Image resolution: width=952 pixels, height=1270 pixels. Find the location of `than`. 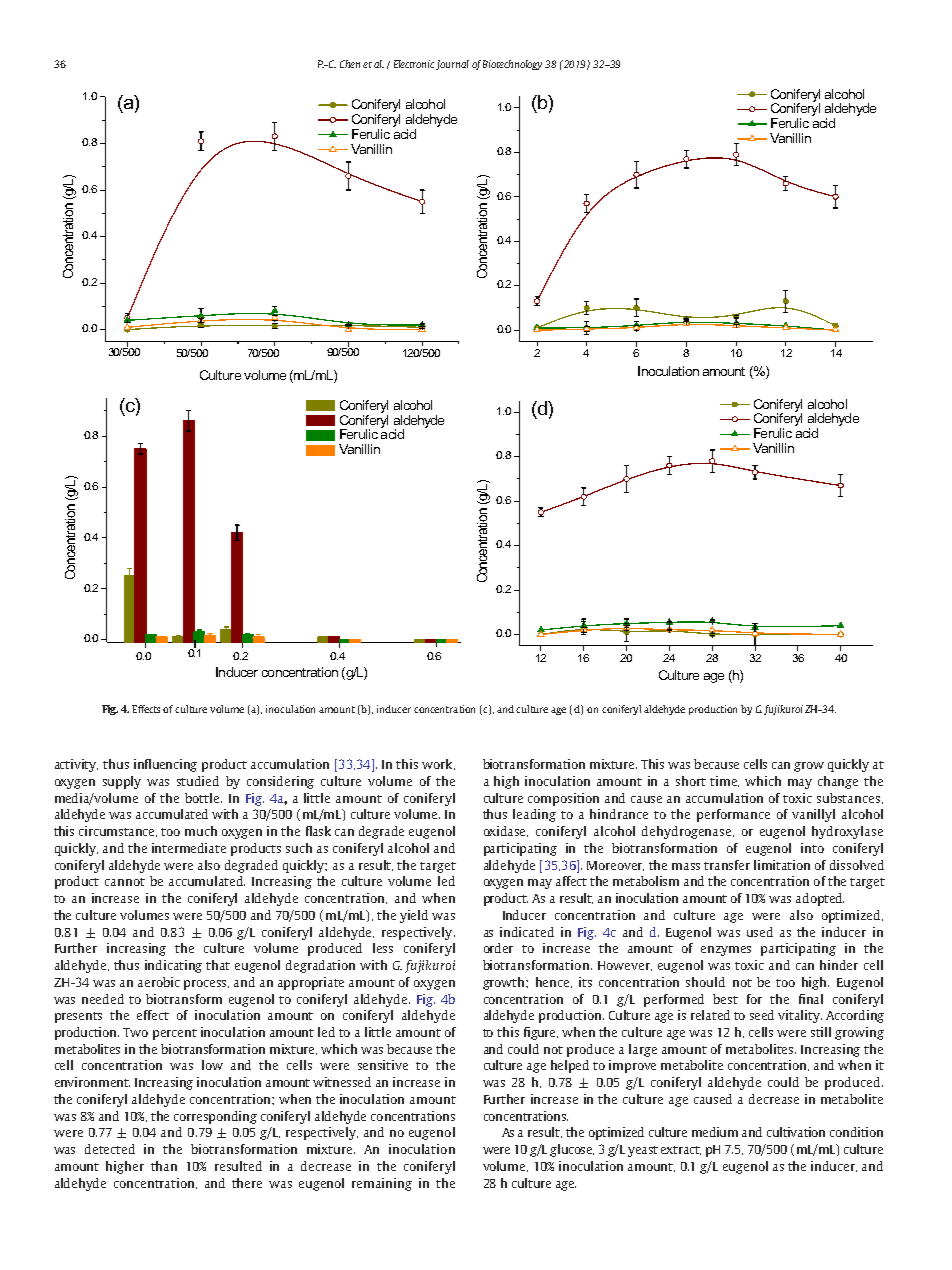

than is located at coordinates (164, 1166).
